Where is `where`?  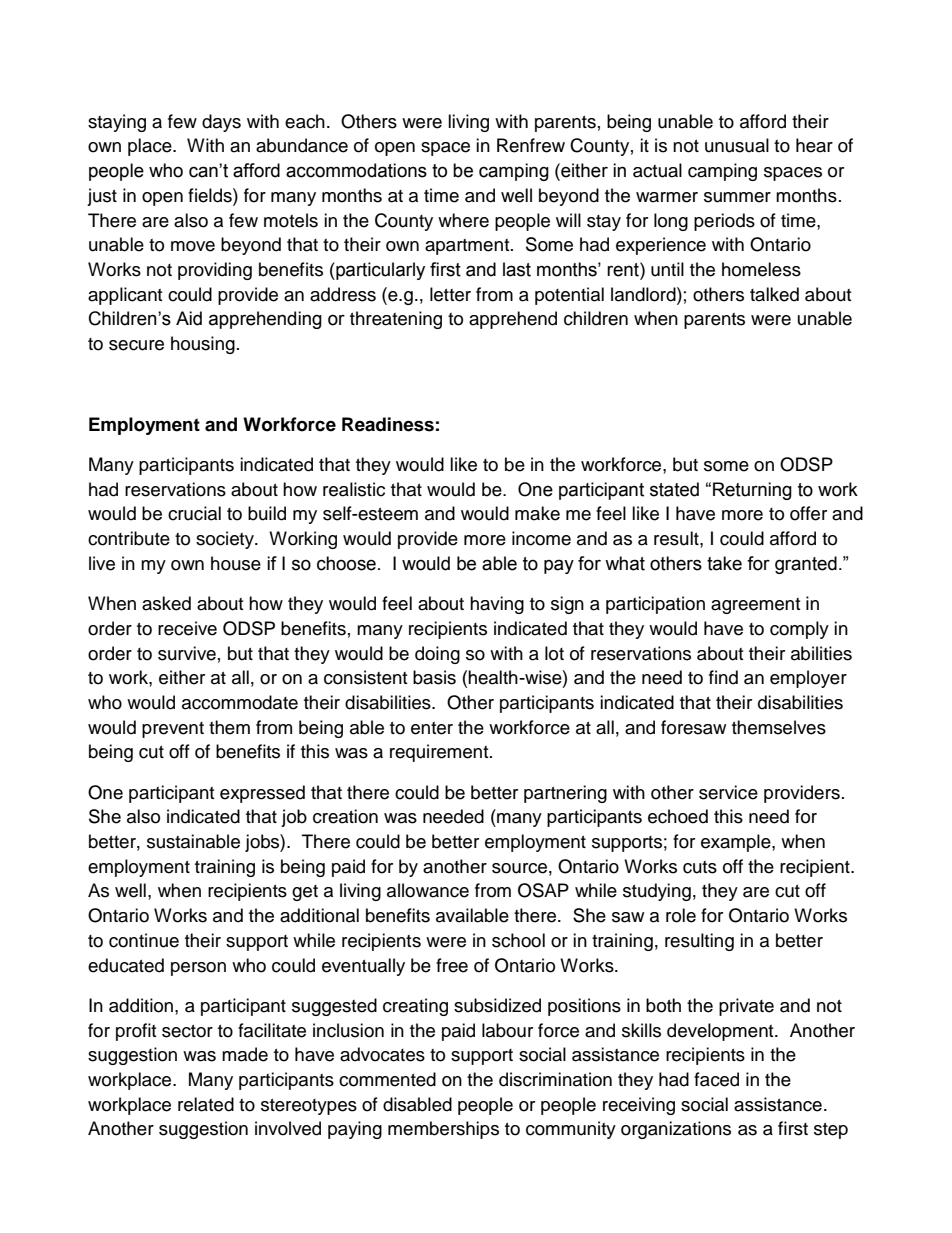
where is located at coordinates (463, 220).
